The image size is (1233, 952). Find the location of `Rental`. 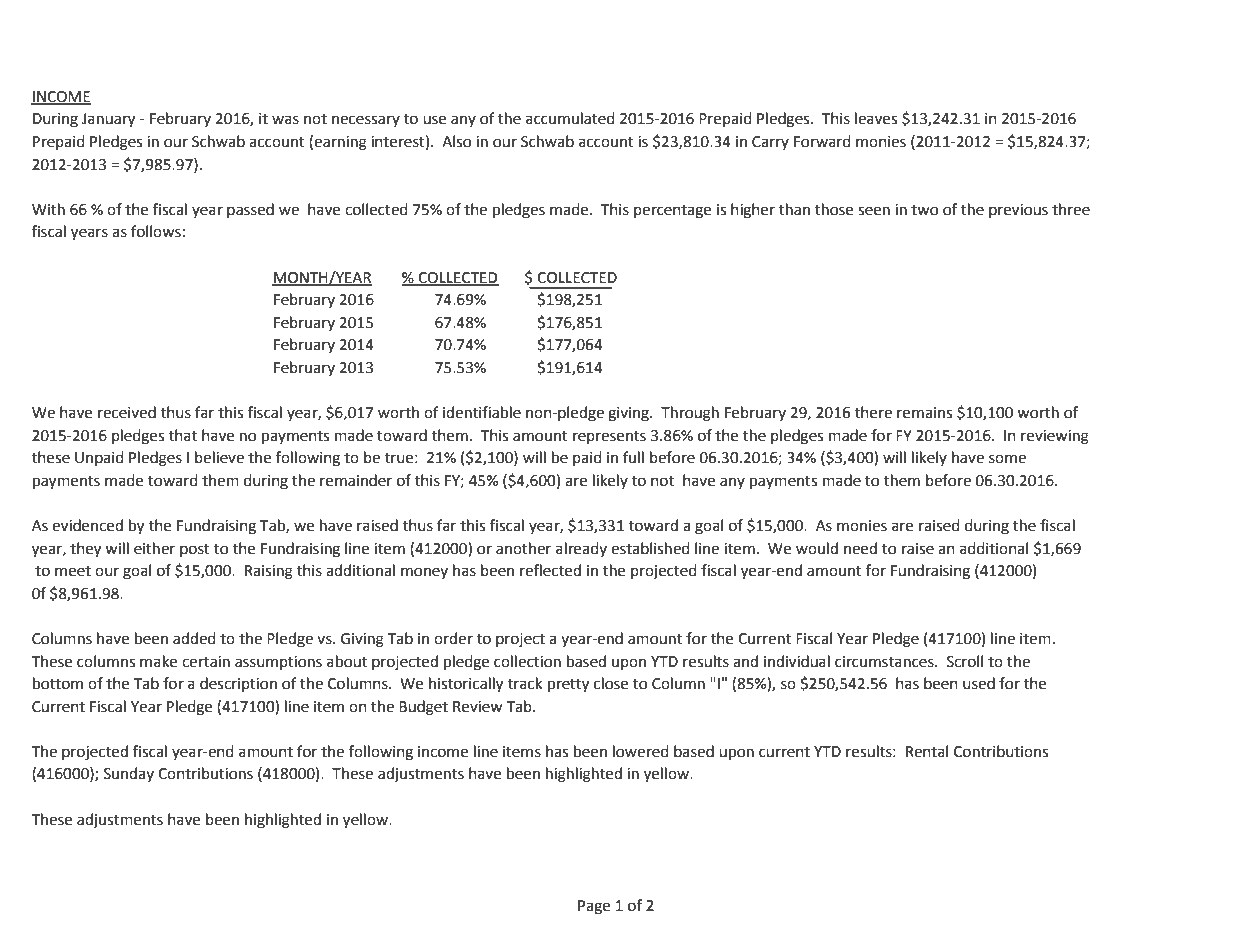

Rental is located at coordinates (927, 751).
